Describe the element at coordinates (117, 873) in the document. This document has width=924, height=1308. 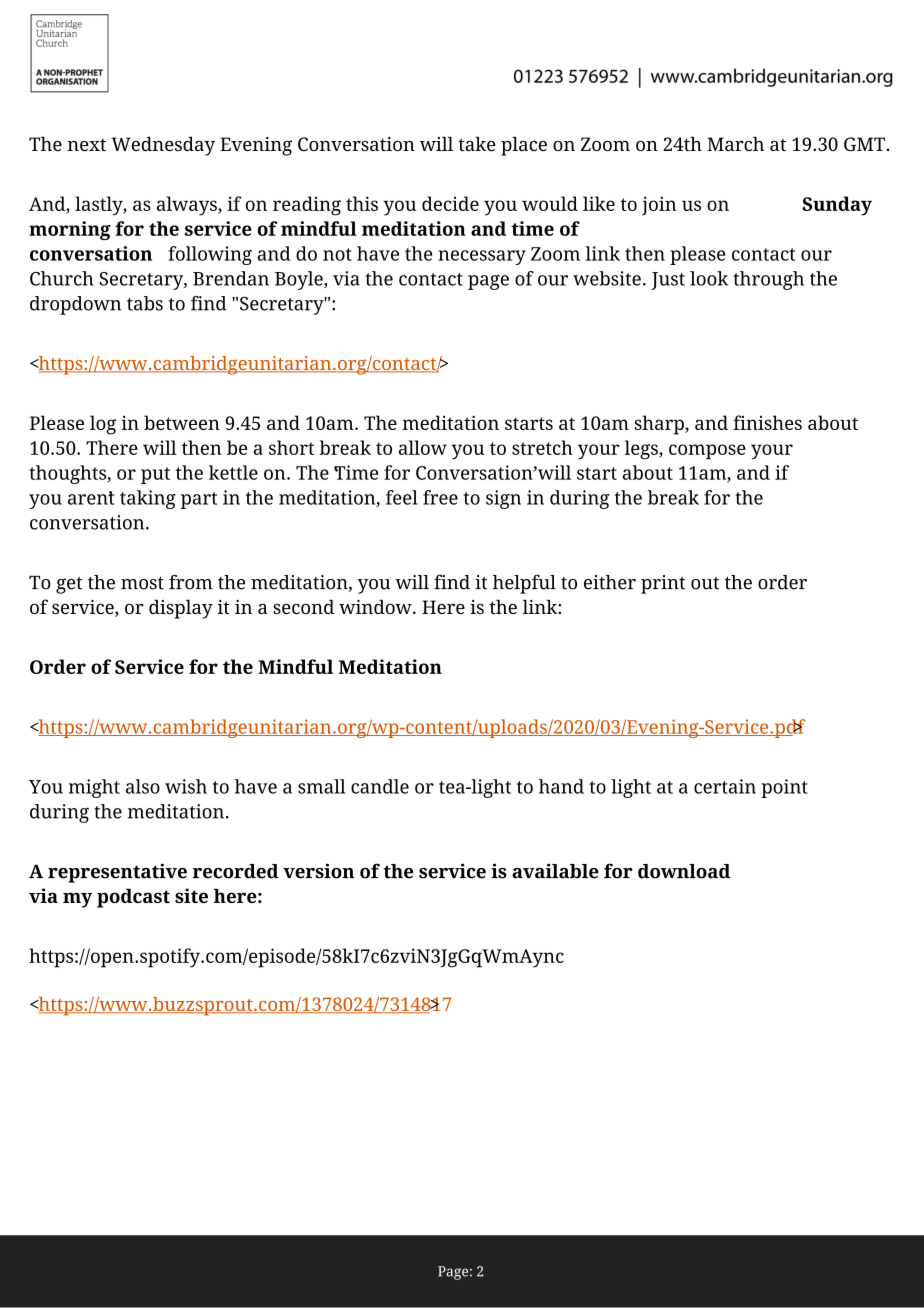
I see `representative` at that location.
